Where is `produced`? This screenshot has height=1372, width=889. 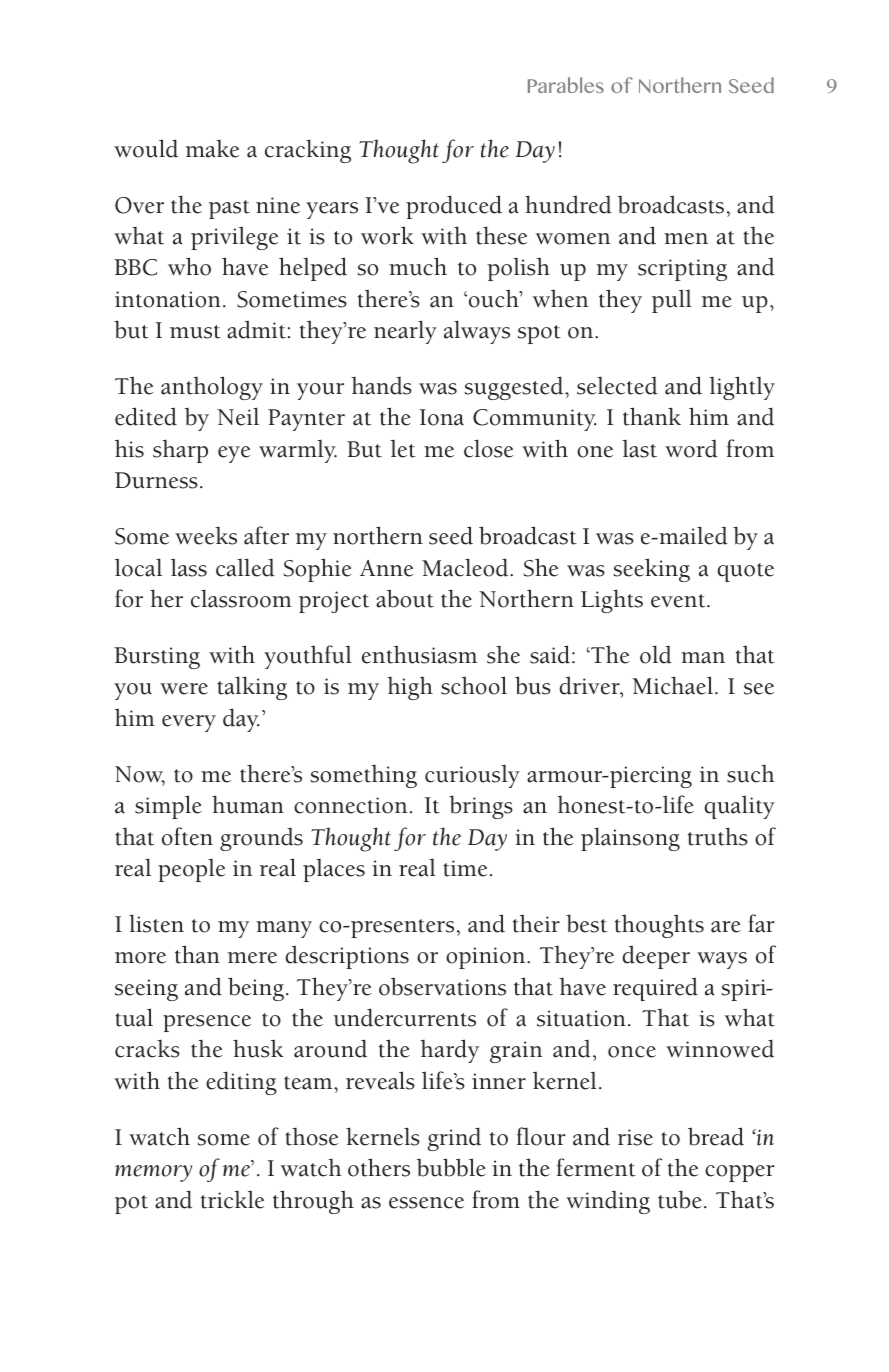 produced is located at coordinates (454, 207).
